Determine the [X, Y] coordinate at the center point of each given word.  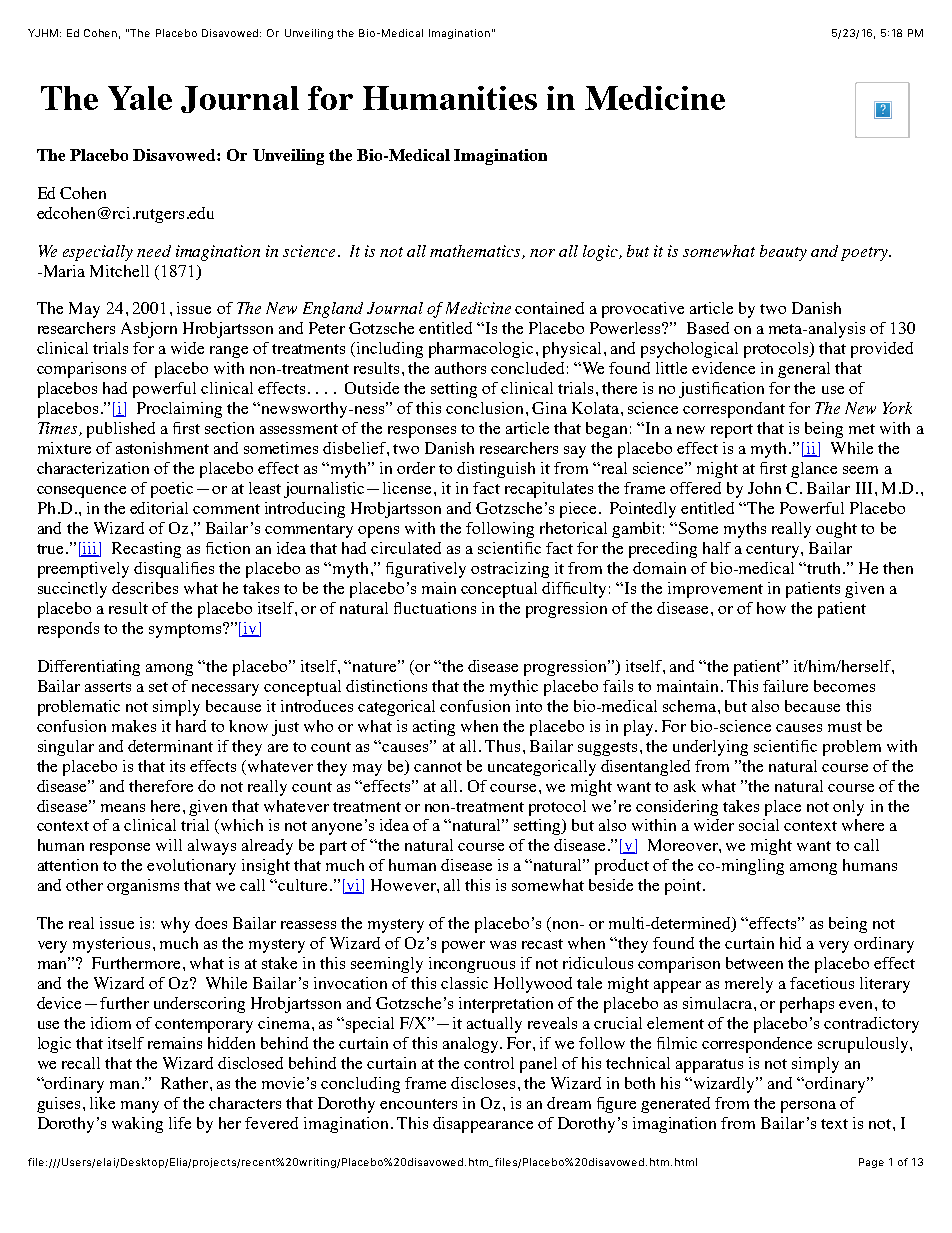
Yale [140, 98]
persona [808, 1107]
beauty [783, 253]
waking [137, 1125]
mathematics [476, 252]
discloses [483, 1083]
